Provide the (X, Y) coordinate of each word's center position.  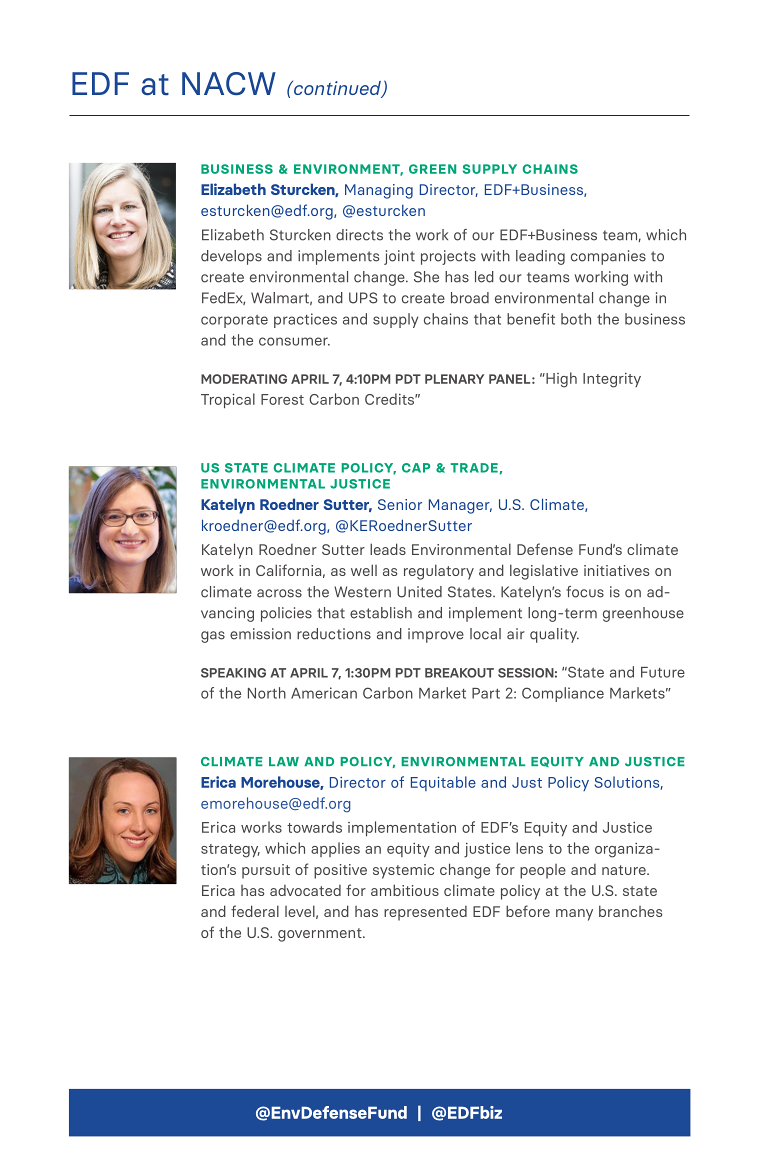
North (267, 693)
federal (255, 911)
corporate (234, 321)
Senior (400, 504)
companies (608, 257)
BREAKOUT (459, 673)
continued (337, 89)
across (279, 593)
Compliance (563, 694)
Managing (379, 191)
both (576, 319)
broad (470, 298)
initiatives (616, 570)
